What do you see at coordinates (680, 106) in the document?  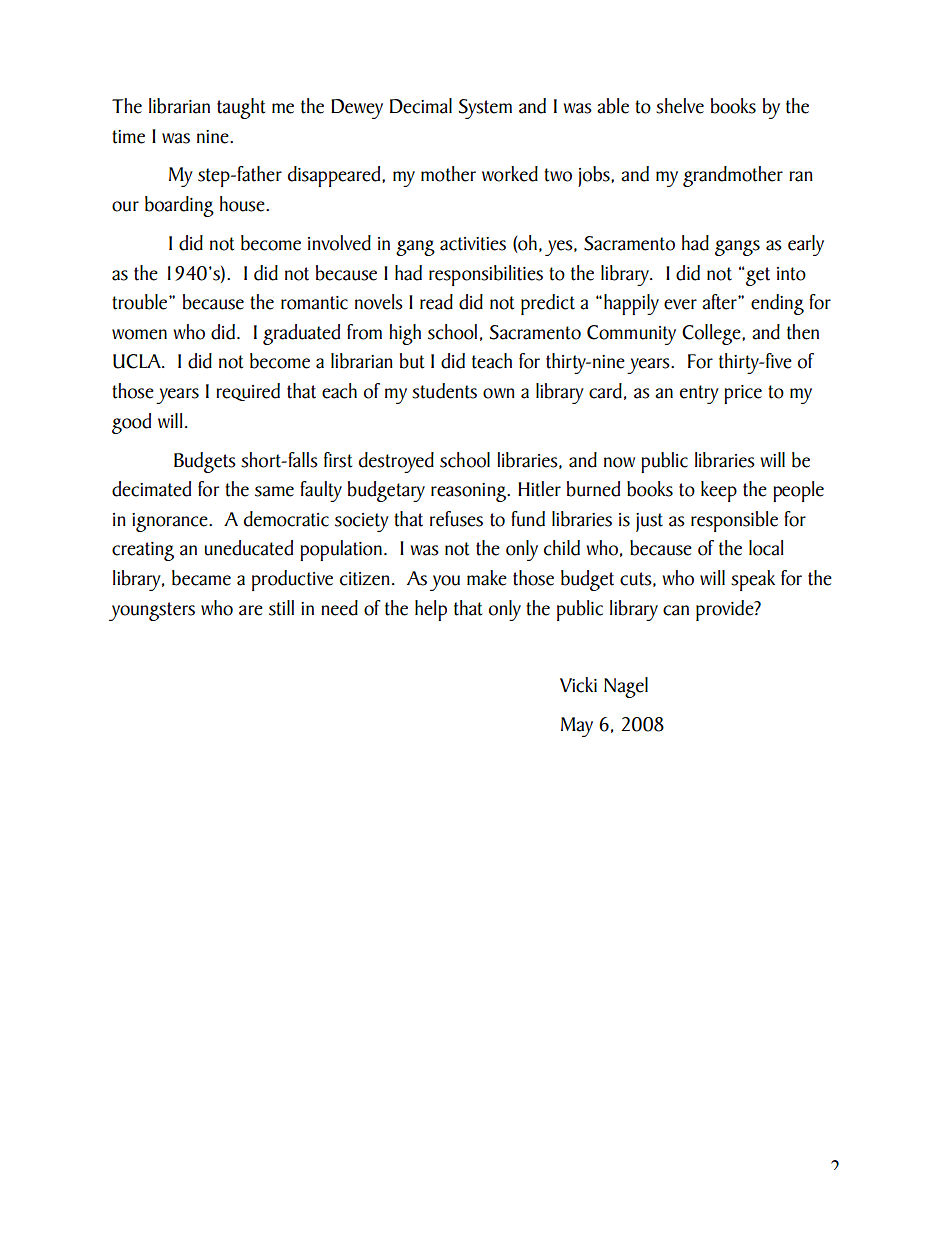 I see `shelve` at bounding box center [680, 106].
